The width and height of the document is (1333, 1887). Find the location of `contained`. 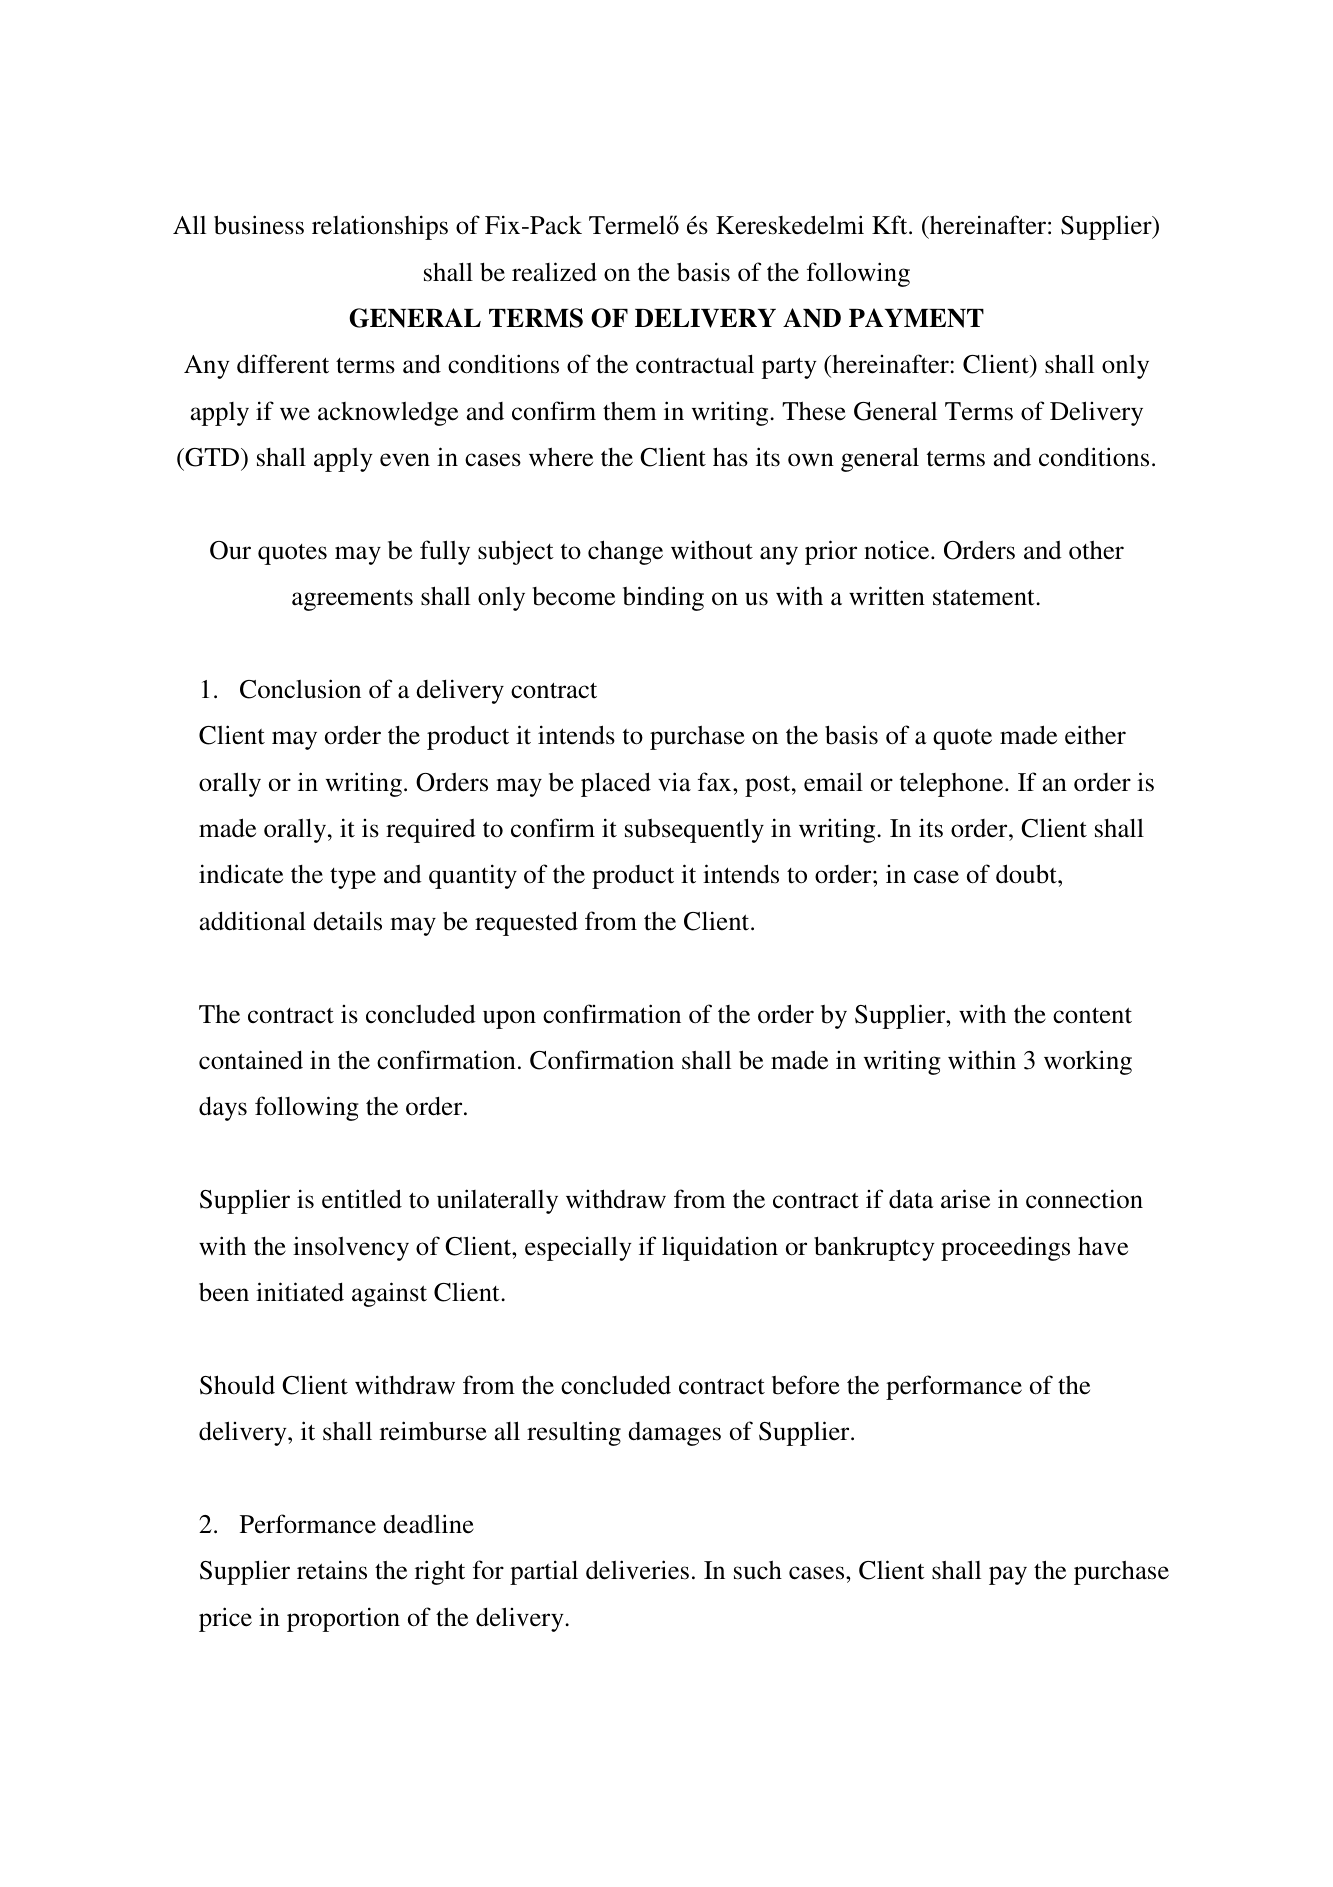

contained is located at coordinates (251, 1060).
